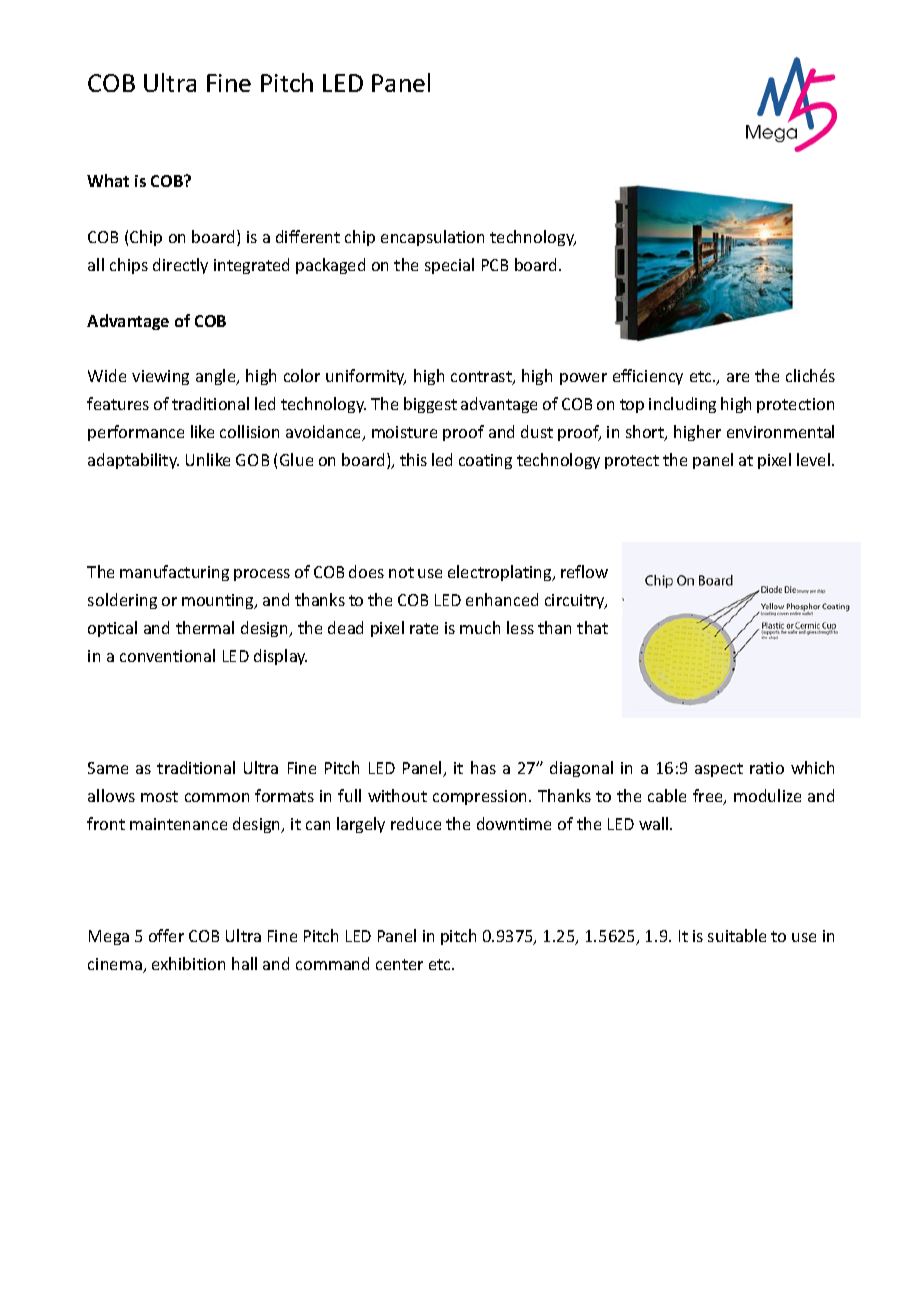 The height and width of the screenshot is (1308, 924). What do you see at coordinates (592, 627) in the screenshot?
I see `that` at bounding box center [592, 627].
